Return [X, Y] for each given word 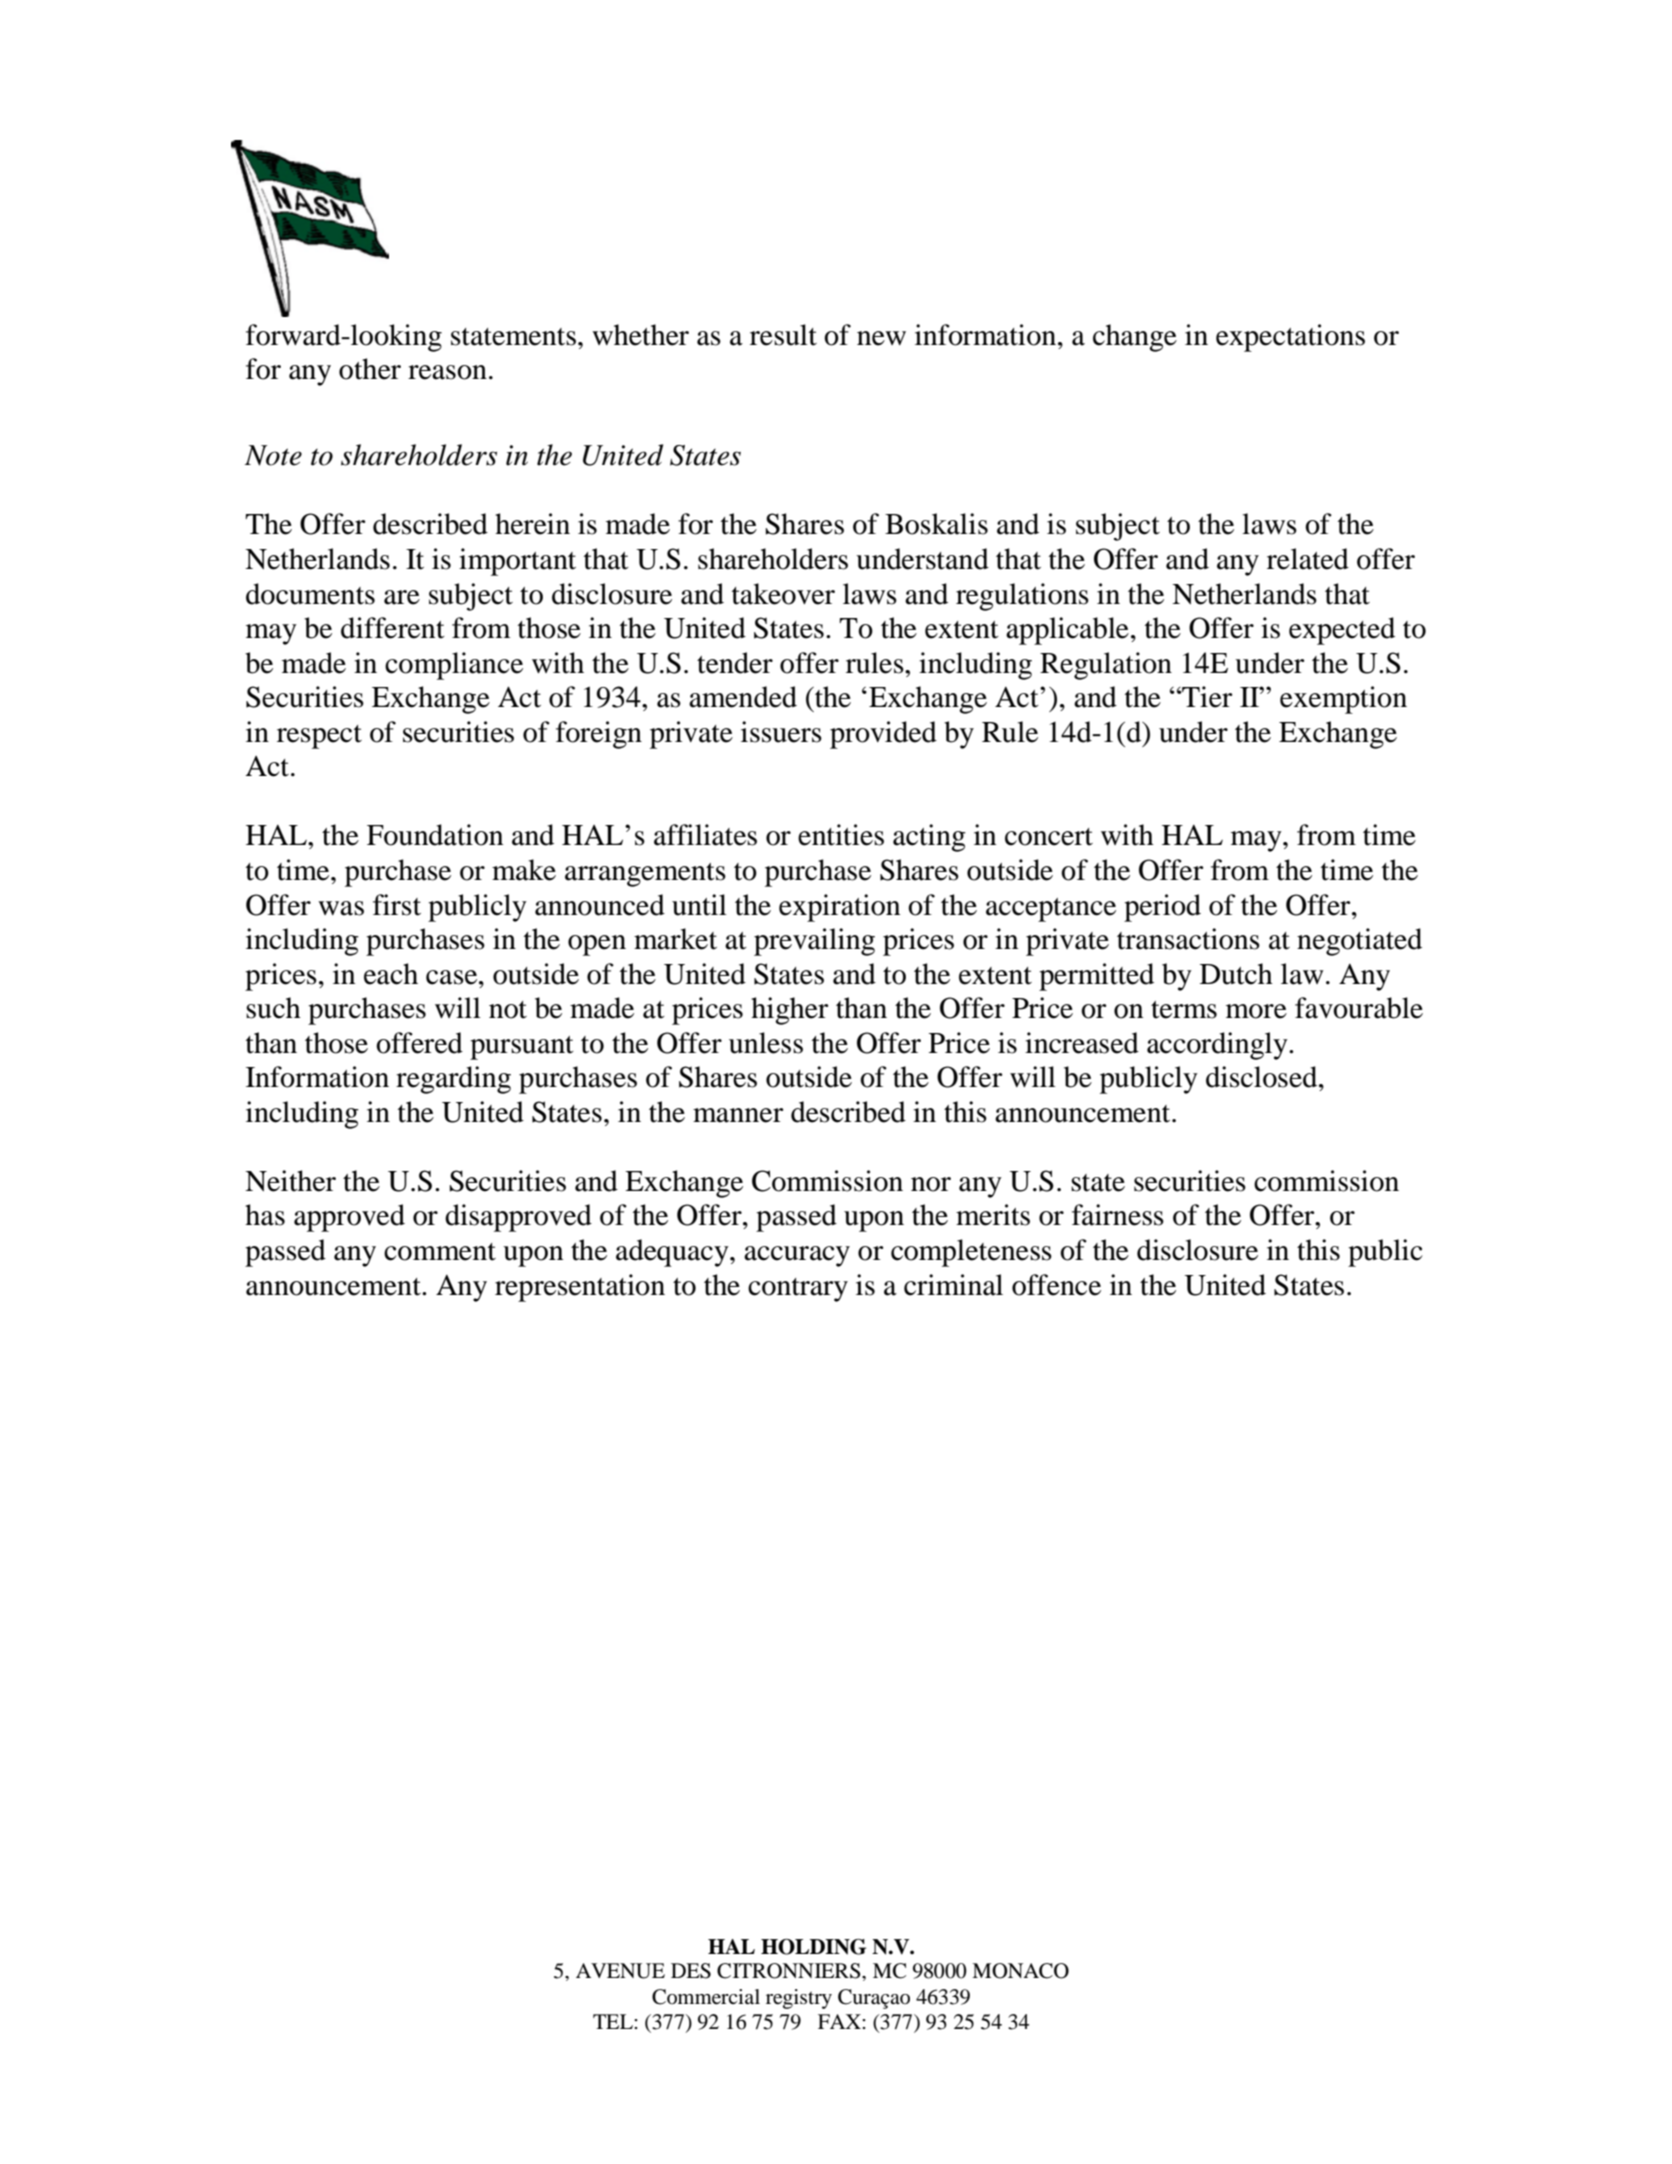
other [370, 369]
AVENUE [620, 1971]
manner [738, 1115]
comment [440, 1252]
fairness [1118, 1215]
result [783, 335]
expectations [1290, 338]
